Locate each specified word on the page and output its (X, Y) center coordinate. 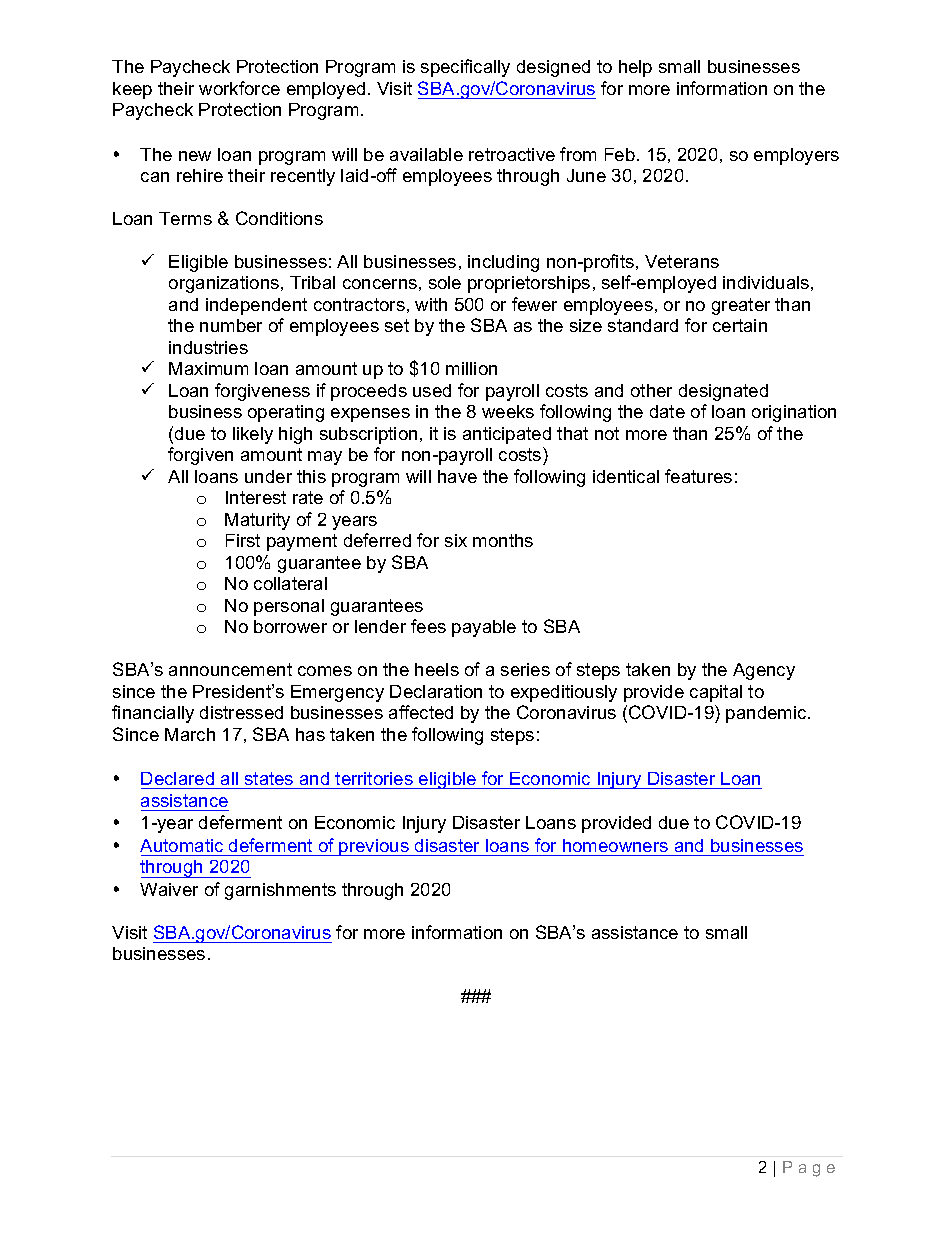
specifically (465, 68)
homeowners (615, 845)
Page (809, 1169)
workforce (239, 88)
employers (796, 156)
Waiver (169, 889)
